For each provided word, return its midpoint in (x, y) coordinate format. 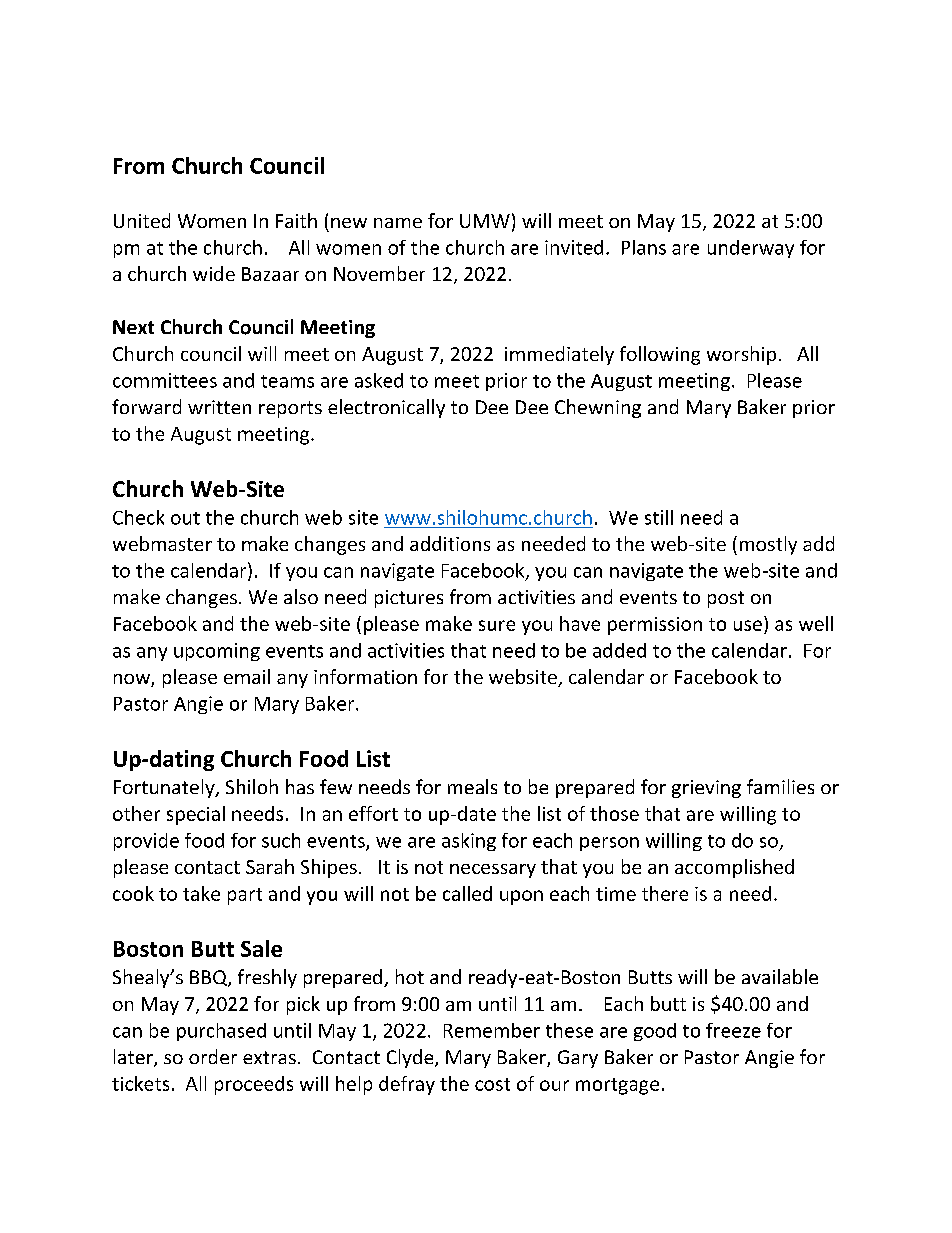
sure (497, 625)
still (659, 517)
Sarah (270, 866)
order (213, 1056)
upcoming (217, 652)
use (748, 625)
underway (751, 249)
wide (214, 273)
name (398, 223)
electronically (386, 408)
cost (492, 1084)
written (219, 407)
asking (469, 842)
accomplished (734, 868)
